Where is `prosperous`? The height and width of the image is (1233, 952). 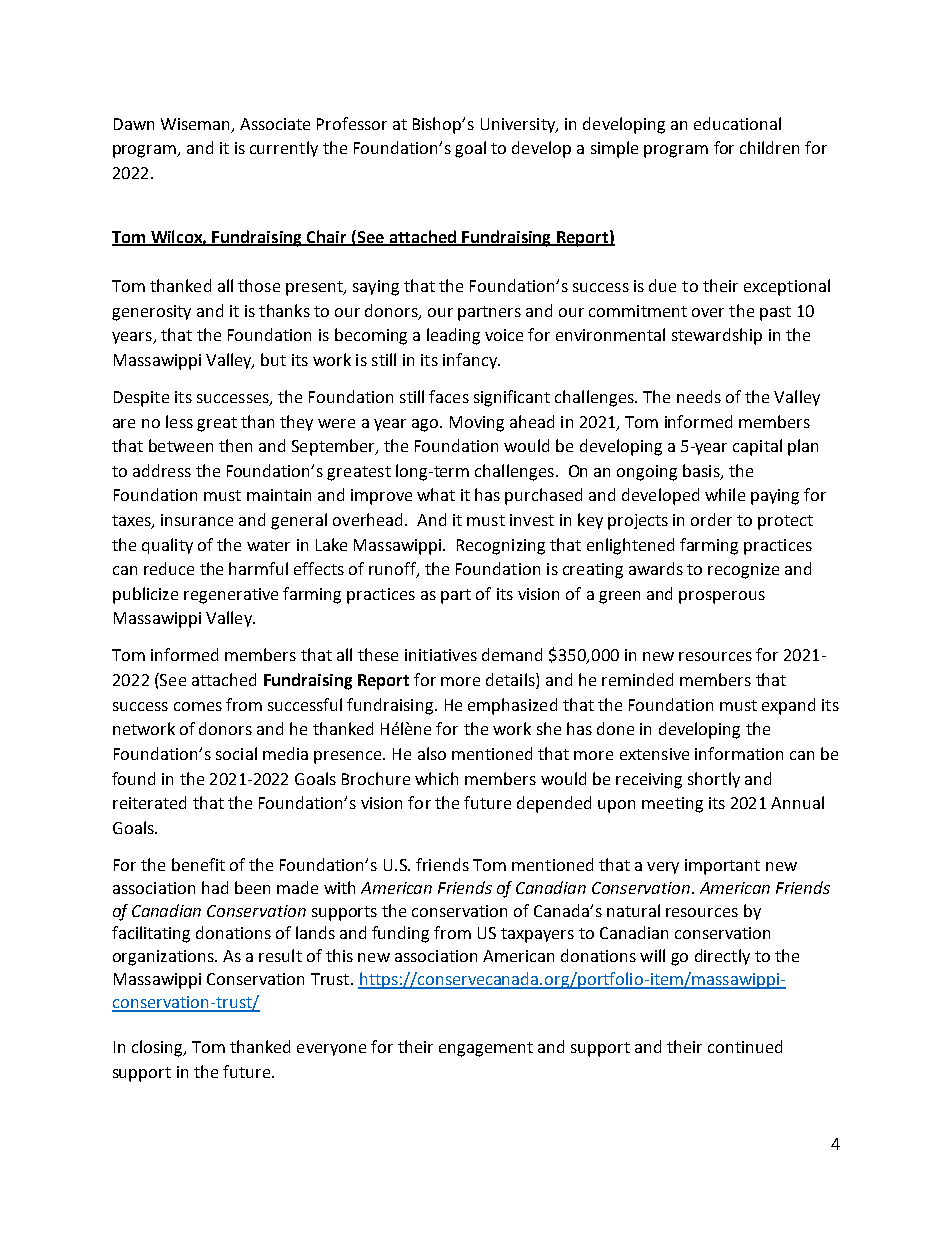 prosperous is located at coordinates (722, 597).
